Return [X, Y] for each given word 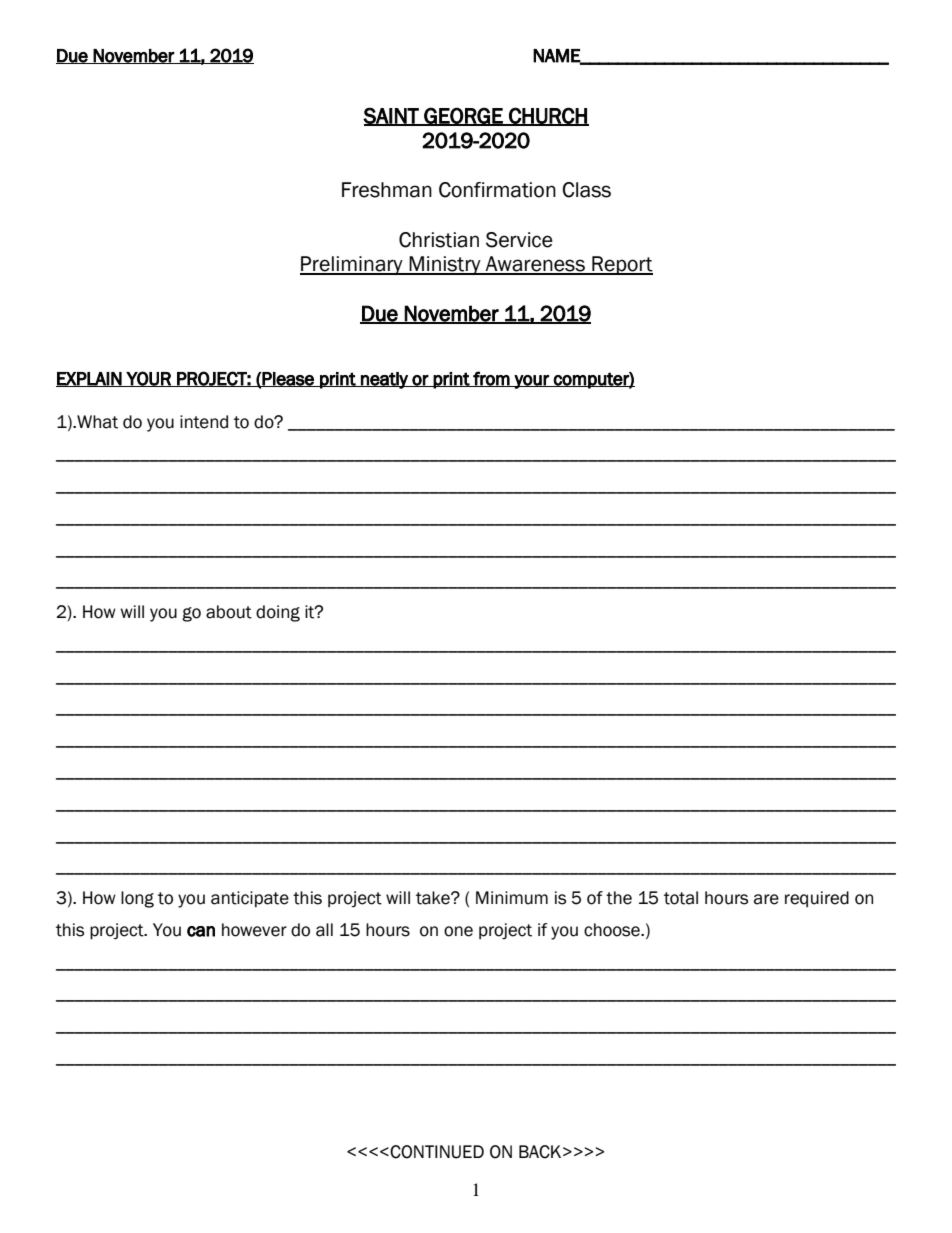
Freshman [387, 190]
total [681, 898]
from [491, 379]
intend [204, 422]
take [434, 898]
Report [621, 265]
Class [586, 190]
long [137, 899]
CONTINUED [437, 1152]
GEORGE [463, 116]
